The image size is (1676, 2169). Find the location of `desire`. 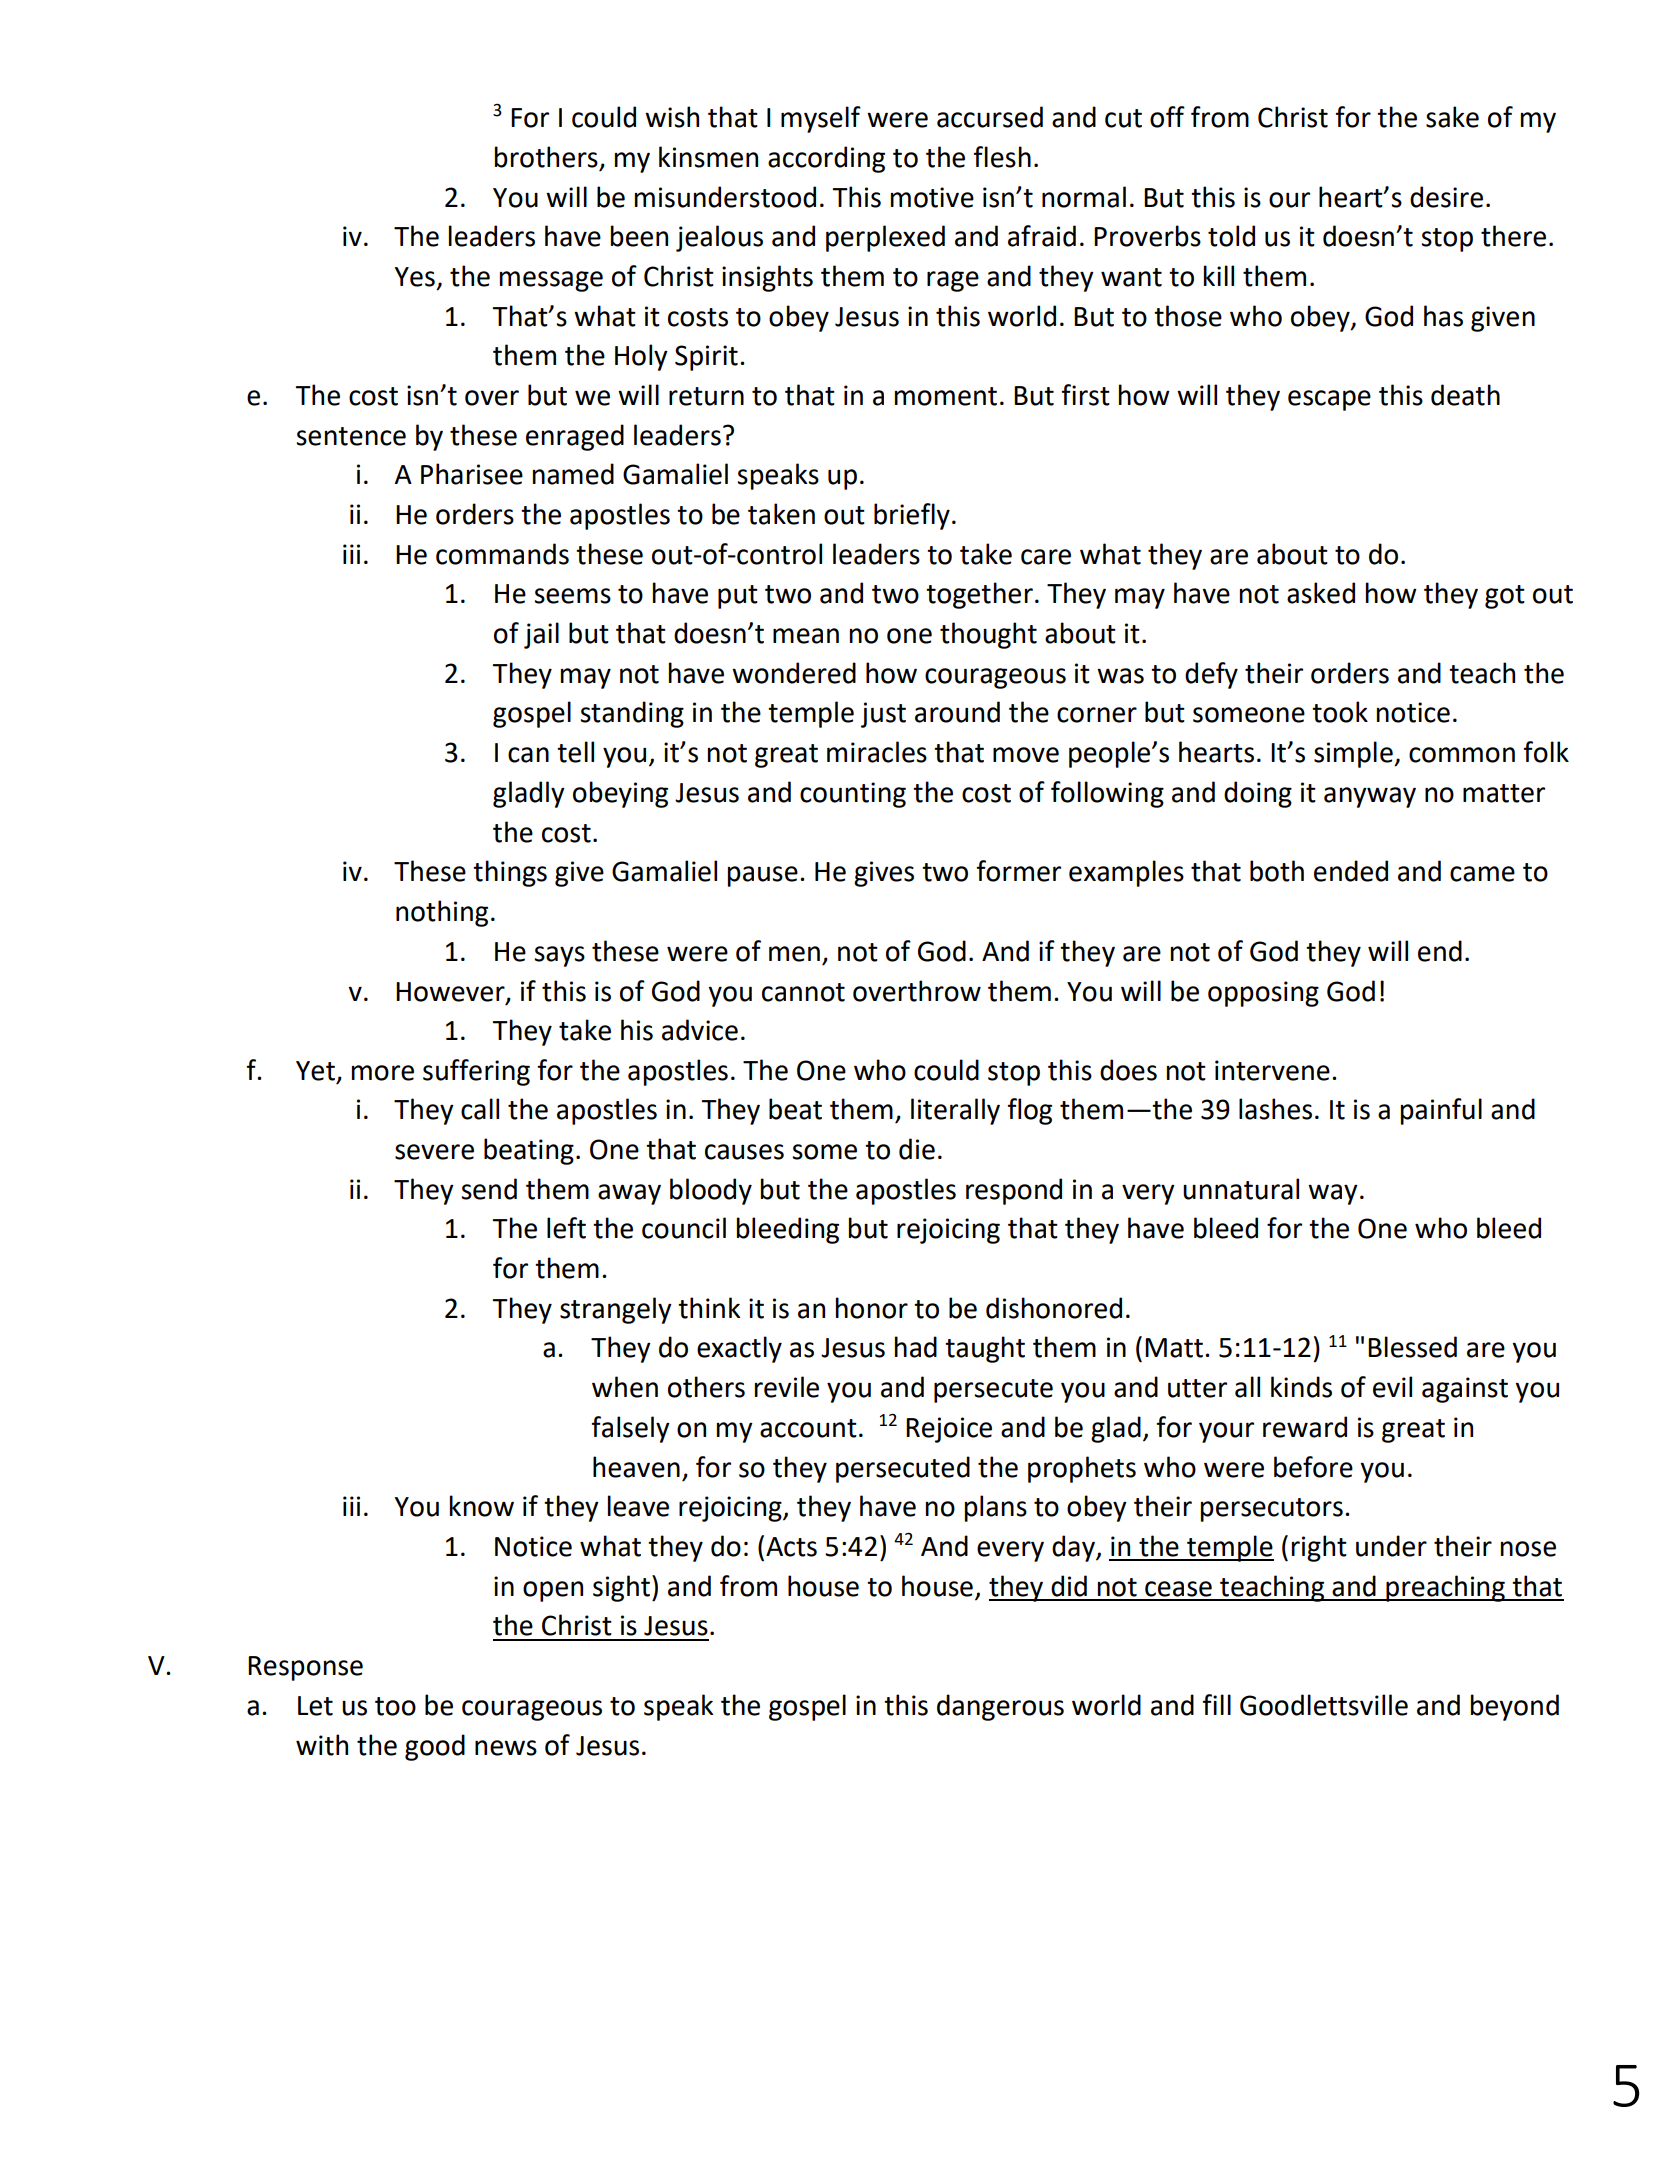

desire is located at coordinates (1446, 197).
